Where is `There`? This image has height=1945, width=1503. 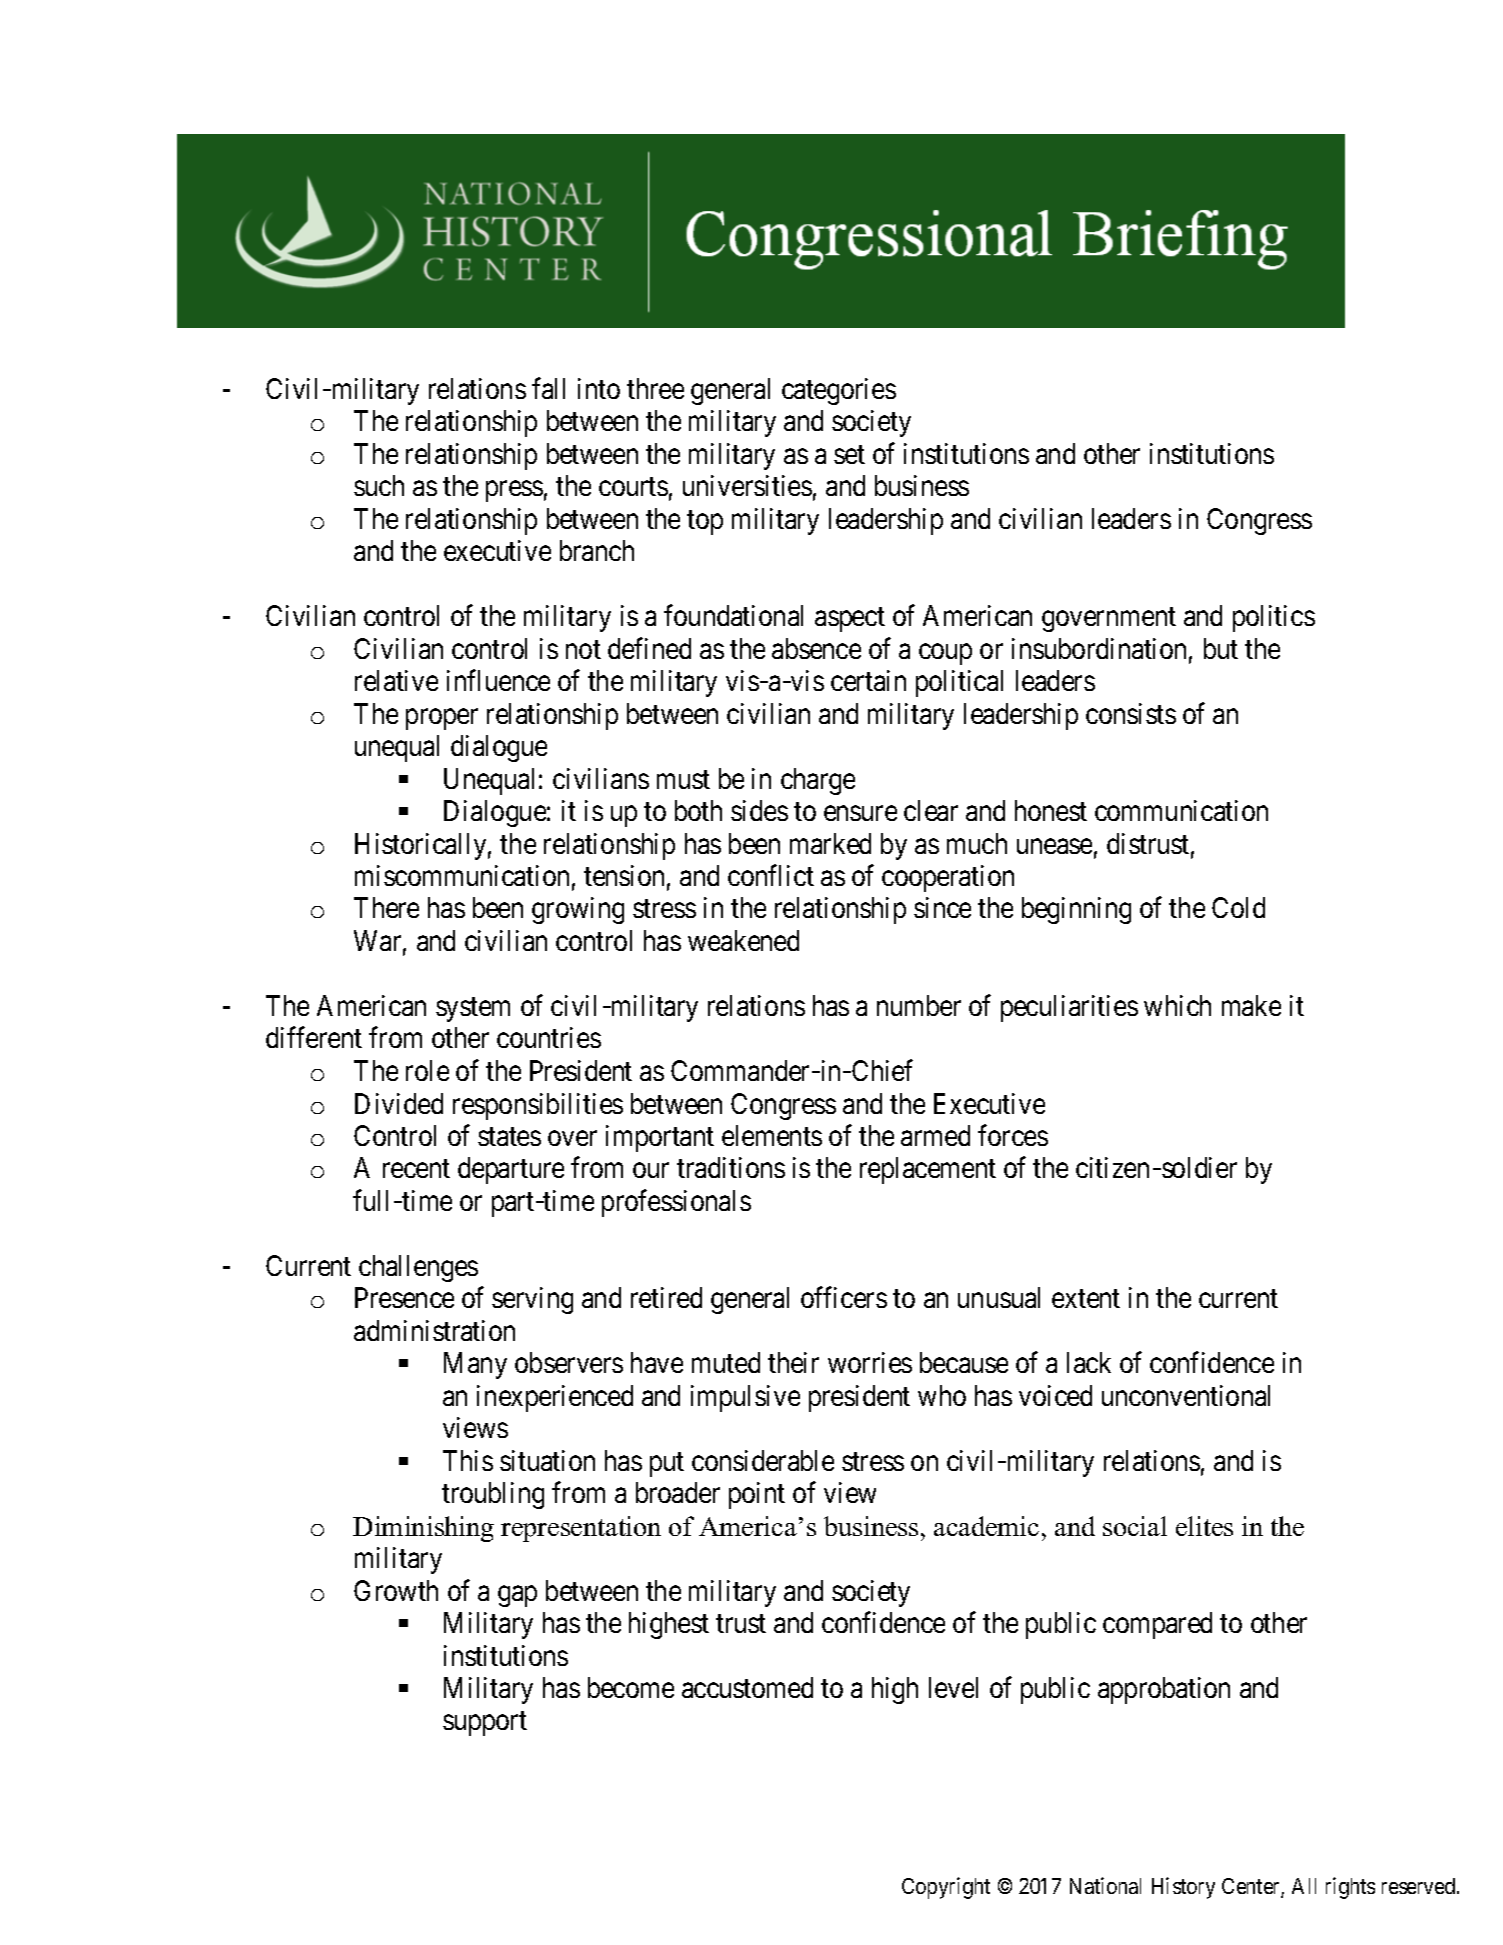
There is located at coordinates (386, 907).
